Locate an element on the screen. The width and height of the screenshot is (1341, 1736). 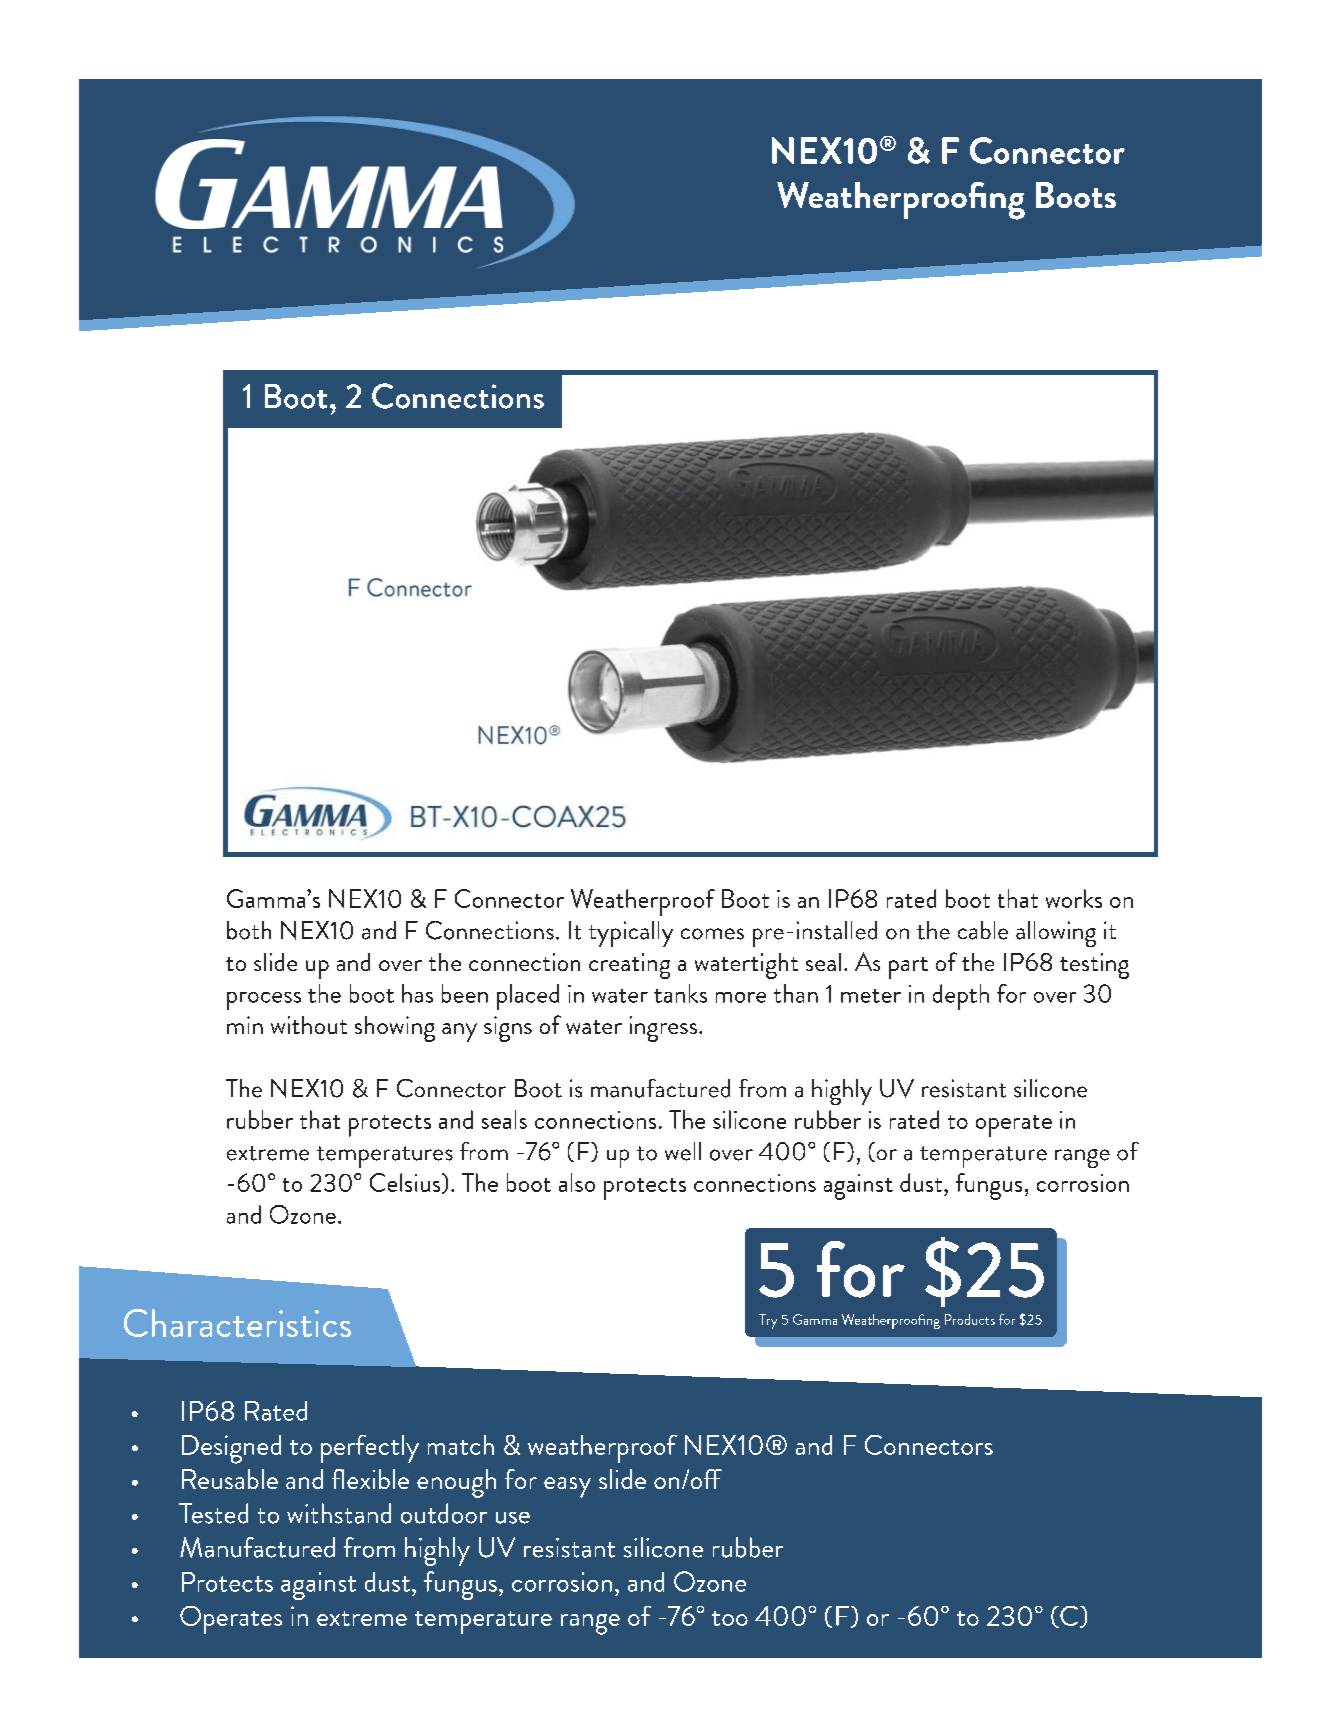
easy is located at coordinates (567, 1487).
